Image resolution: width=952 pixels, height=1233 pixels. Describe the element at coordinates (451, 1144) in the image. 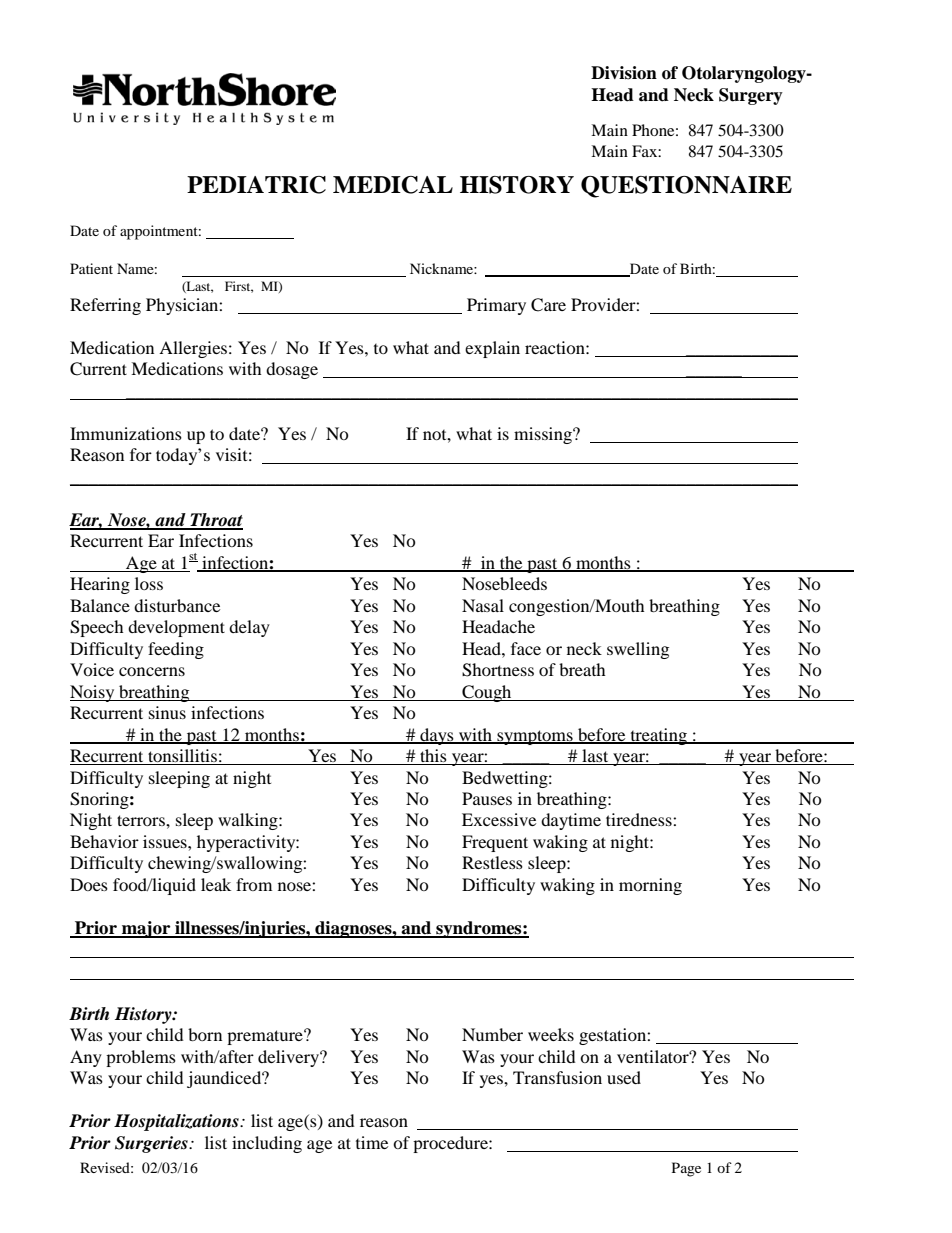

I see `procedure` at that location.
